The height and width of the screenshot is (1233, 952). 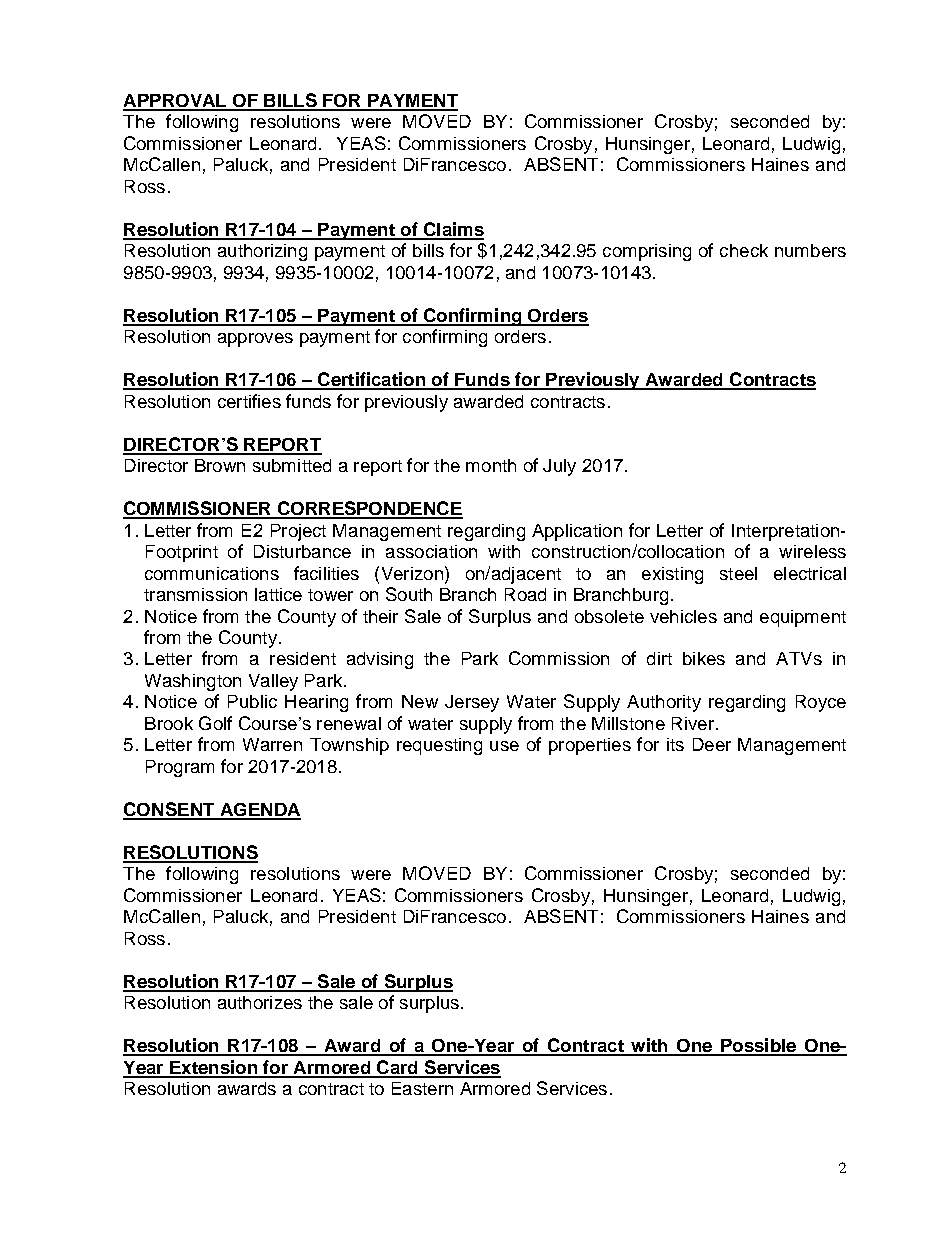 I want to click on authorizes, so click(x=260, y=1002).
